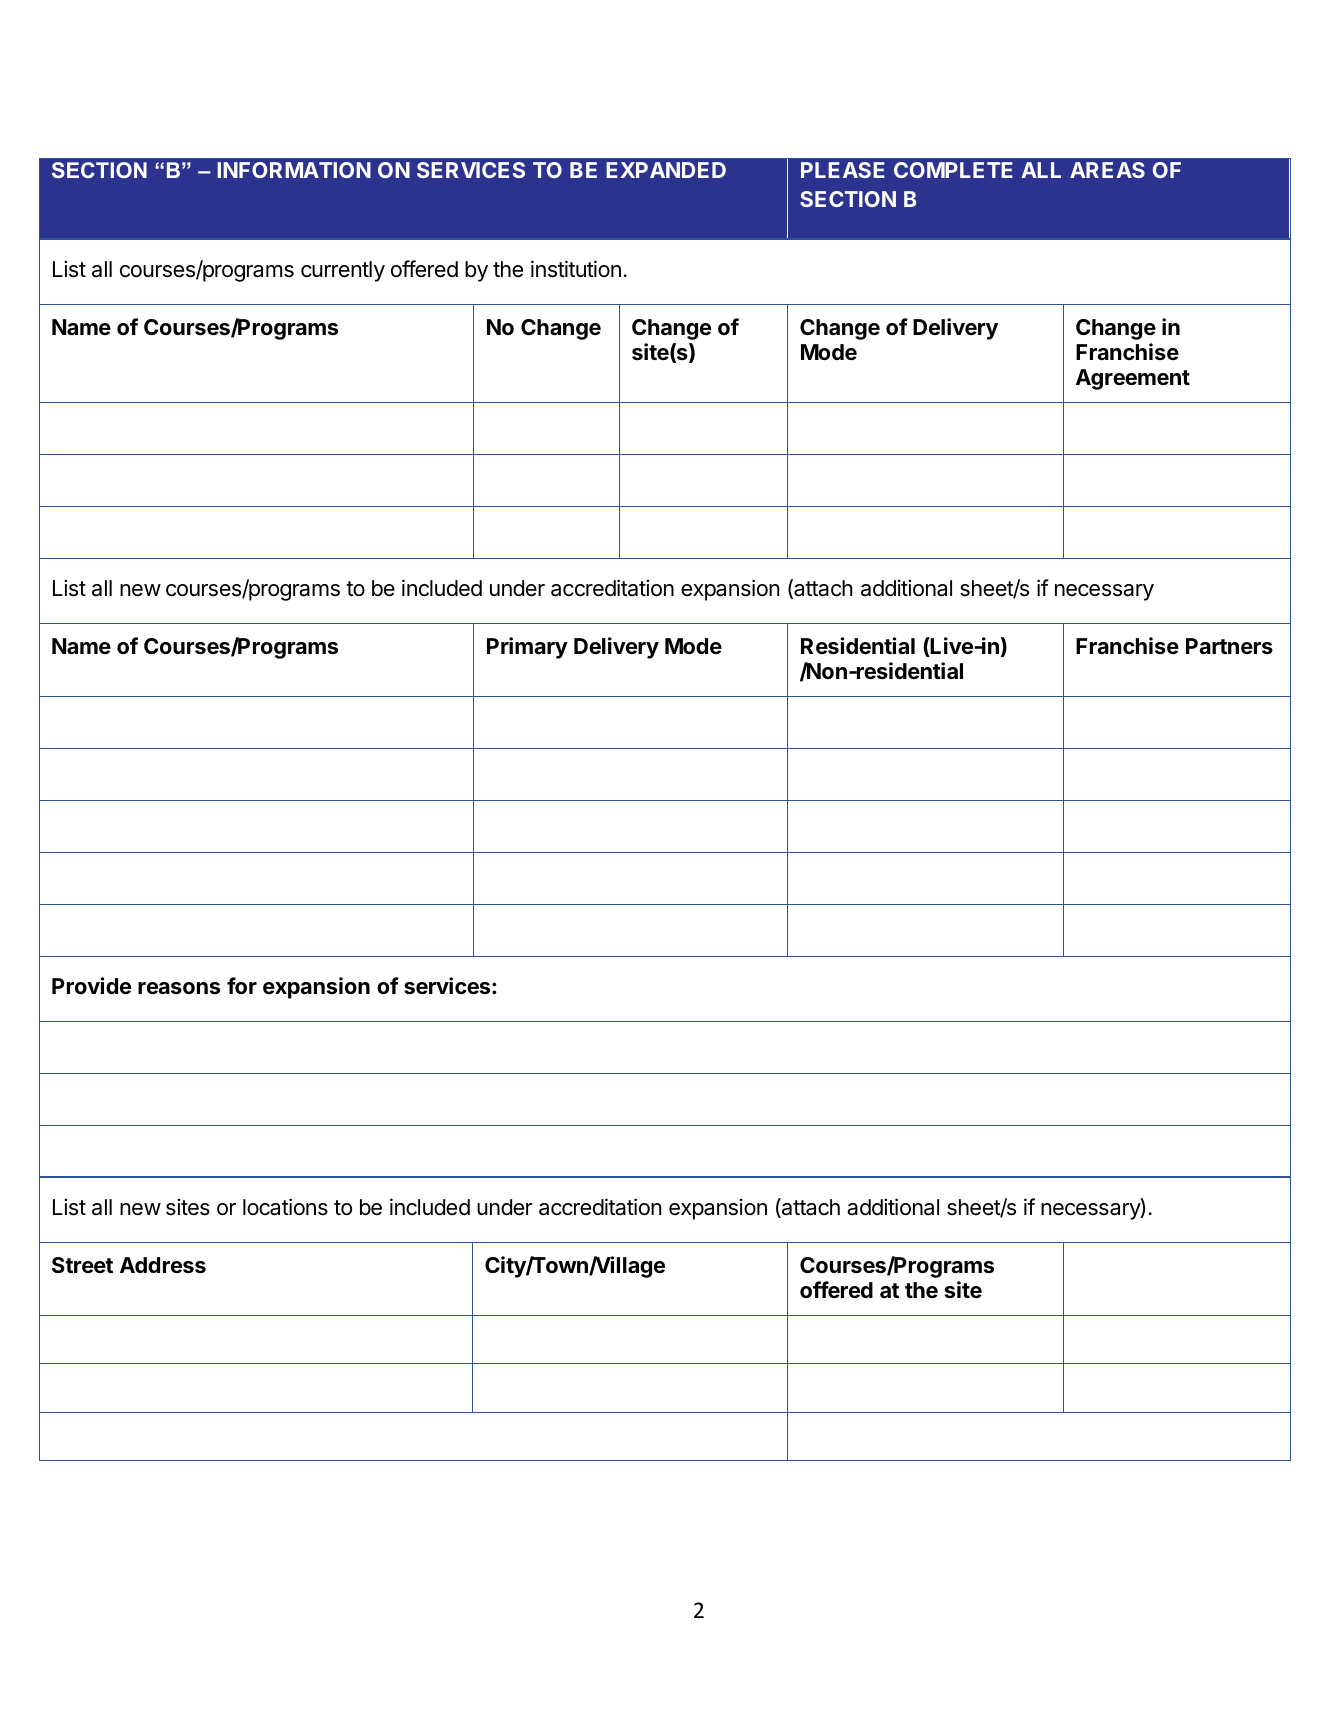 This image has height=1733, width=1339. I want to click on AREAS, so click(1107, 170).
